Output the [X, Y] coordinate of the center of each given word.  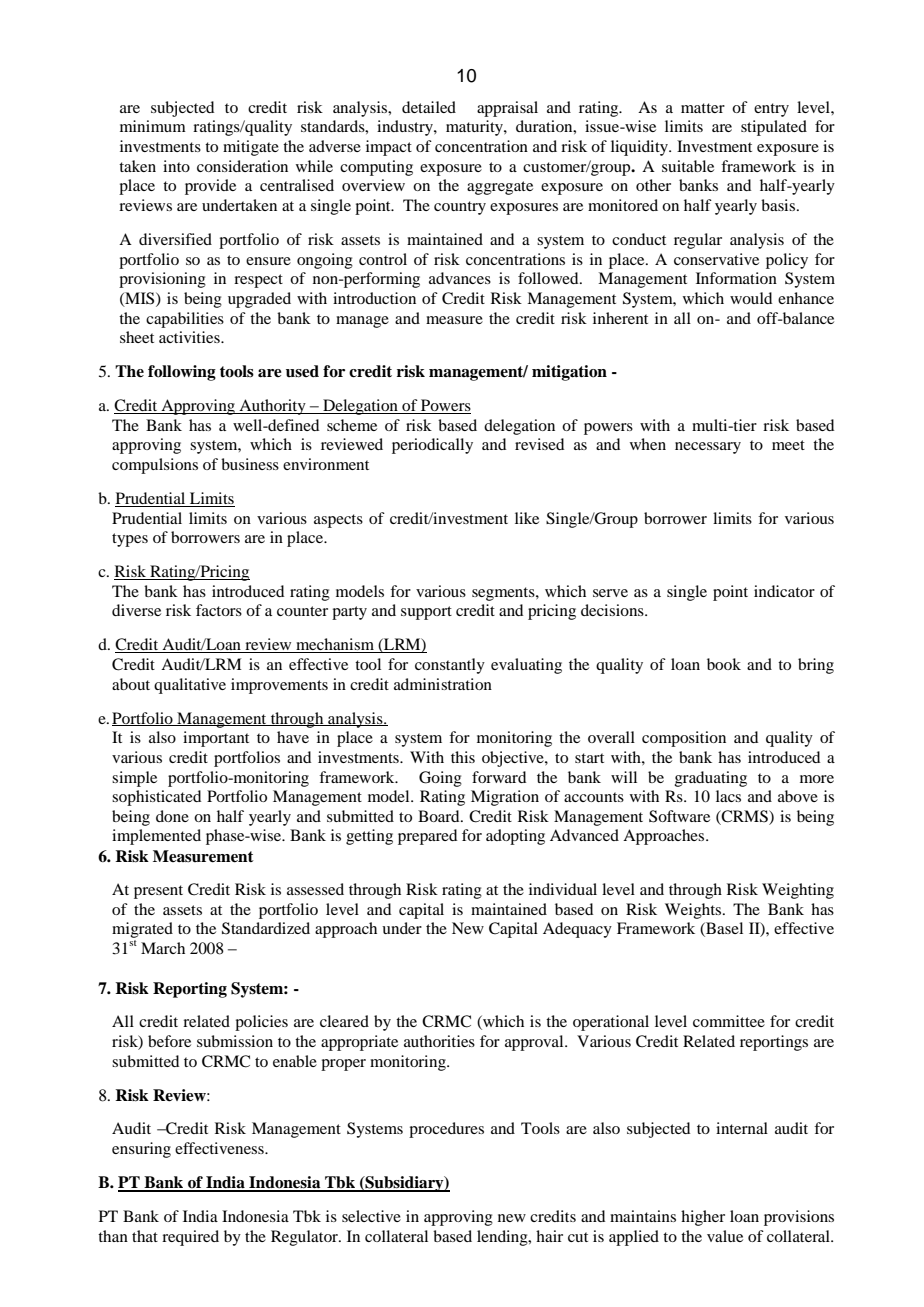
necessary [708, 448]
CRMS [745, 817]
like [527, 518]
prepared [427, 837]
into [176, 166]
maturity [475, 128]
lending [503, 1238]
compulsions [155, 466]
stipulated [774, 128]
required [190, 1238]
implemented [156, 837]
